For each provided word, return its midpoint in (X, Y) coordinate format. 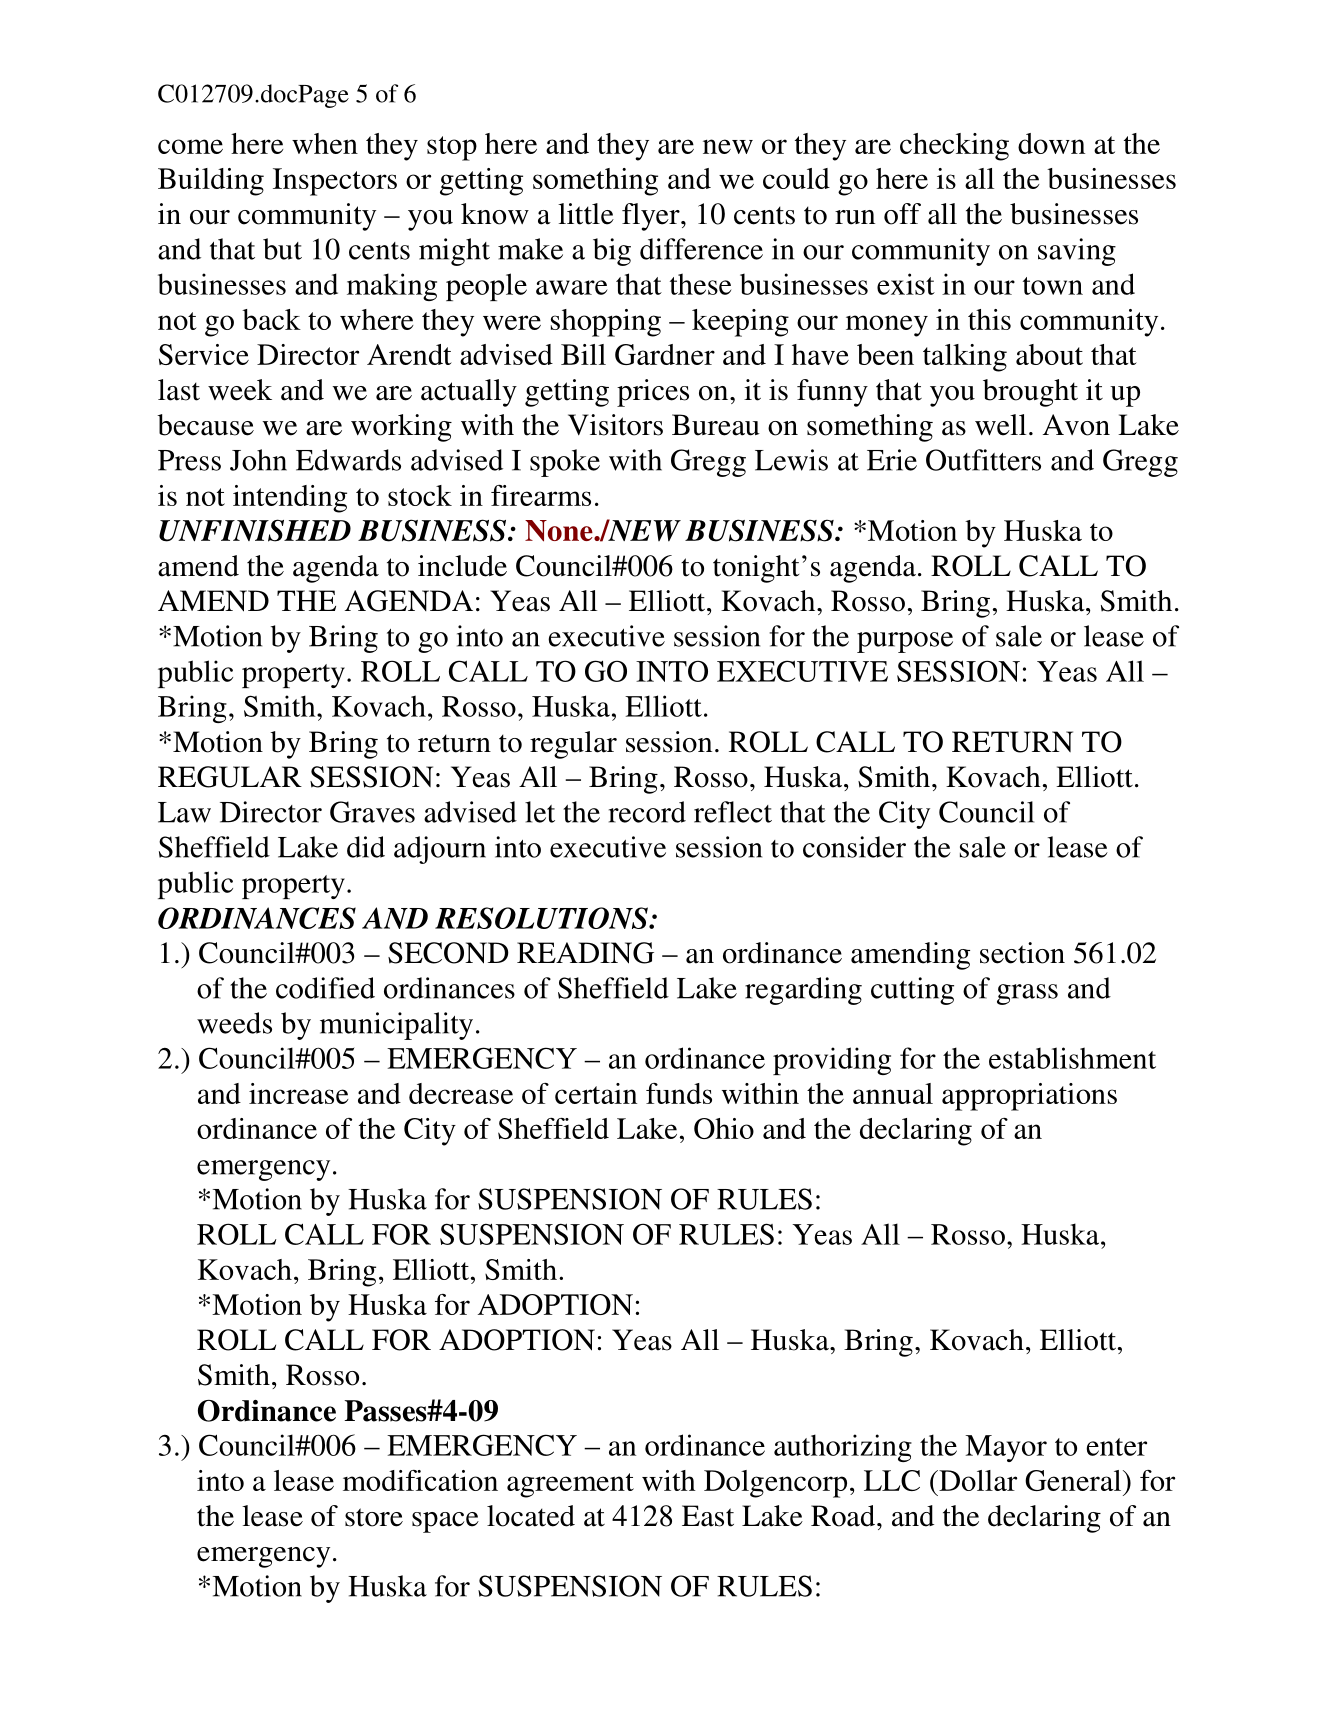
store (374, 1517)
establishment (1072, 1058)
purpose (905, 642)
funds (679, 1093)
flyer (652, 217)
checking (954, 147)
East (708, 1516)
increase (299, 1093)
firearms (541, 495)
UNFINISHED (255, 530)
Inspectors (335, 182)
